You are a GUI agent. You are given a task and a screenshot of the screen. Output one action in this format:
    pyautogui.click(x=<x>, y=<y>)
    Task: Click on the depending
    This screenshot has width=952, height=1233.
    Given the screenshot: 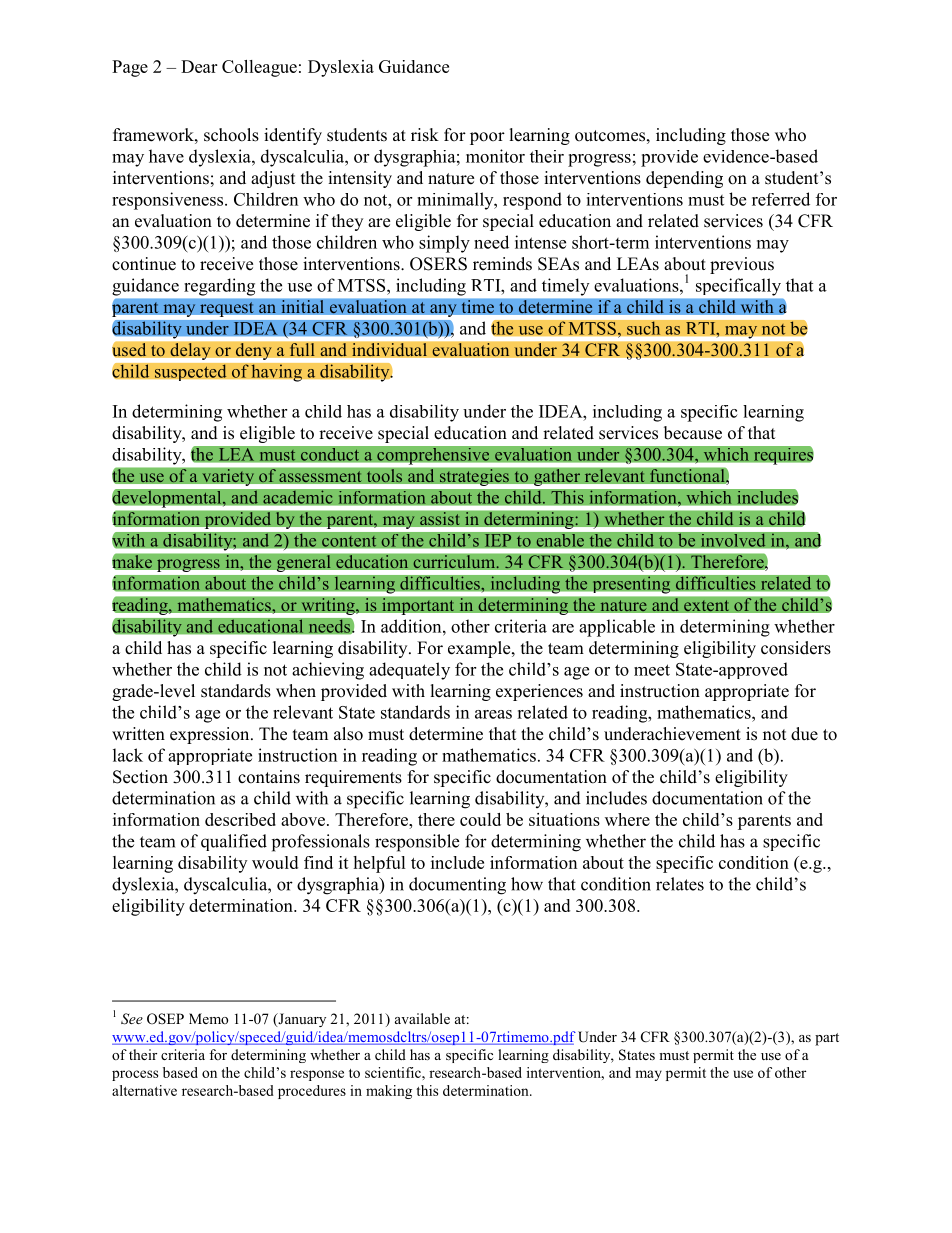 What is the action you would take?
    pyautogui.click(x=684, y=179)
